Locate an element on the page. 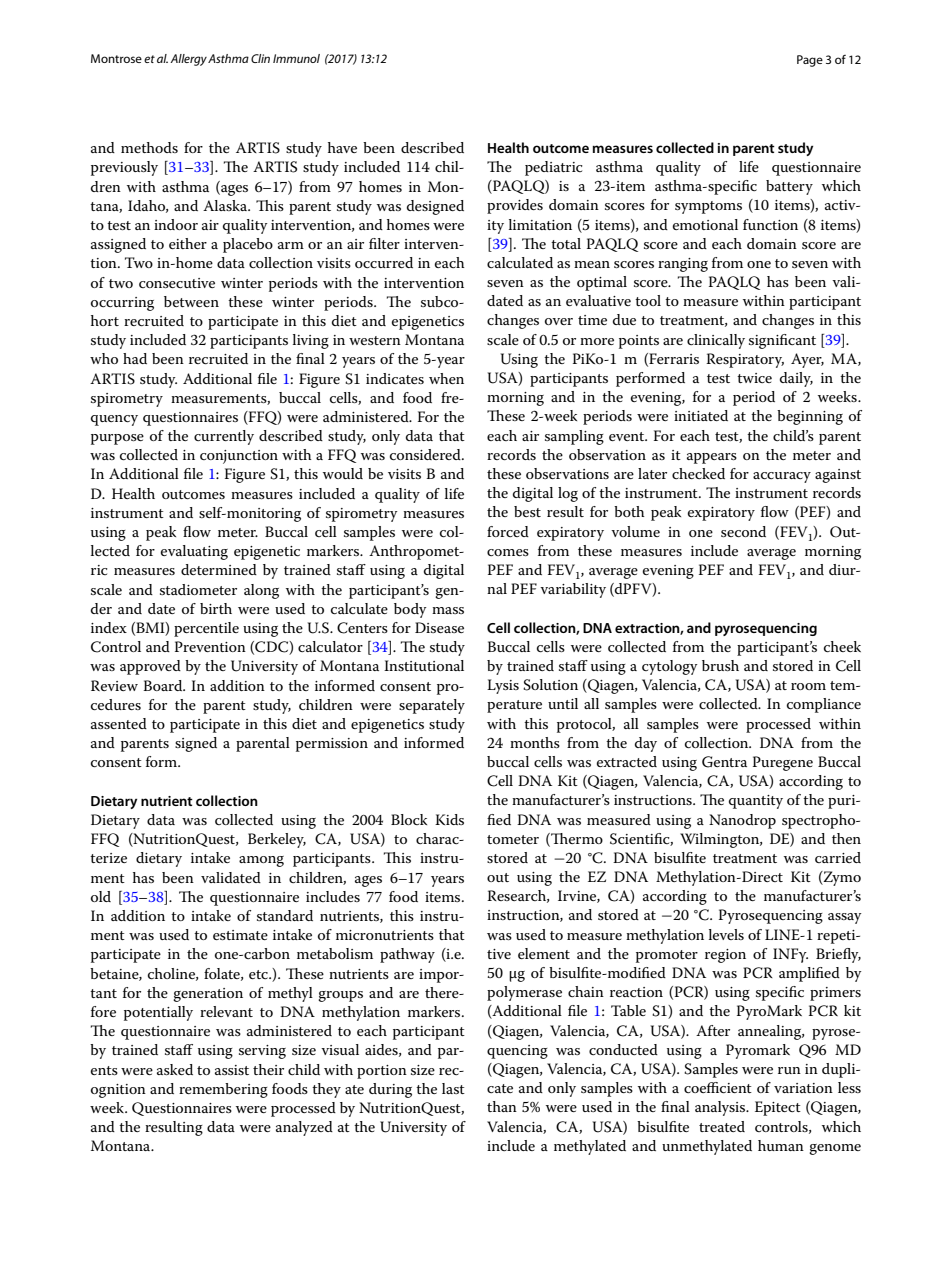 The width and height of the image is (952, 1265). treated is located at coordinates (722, 1126).
